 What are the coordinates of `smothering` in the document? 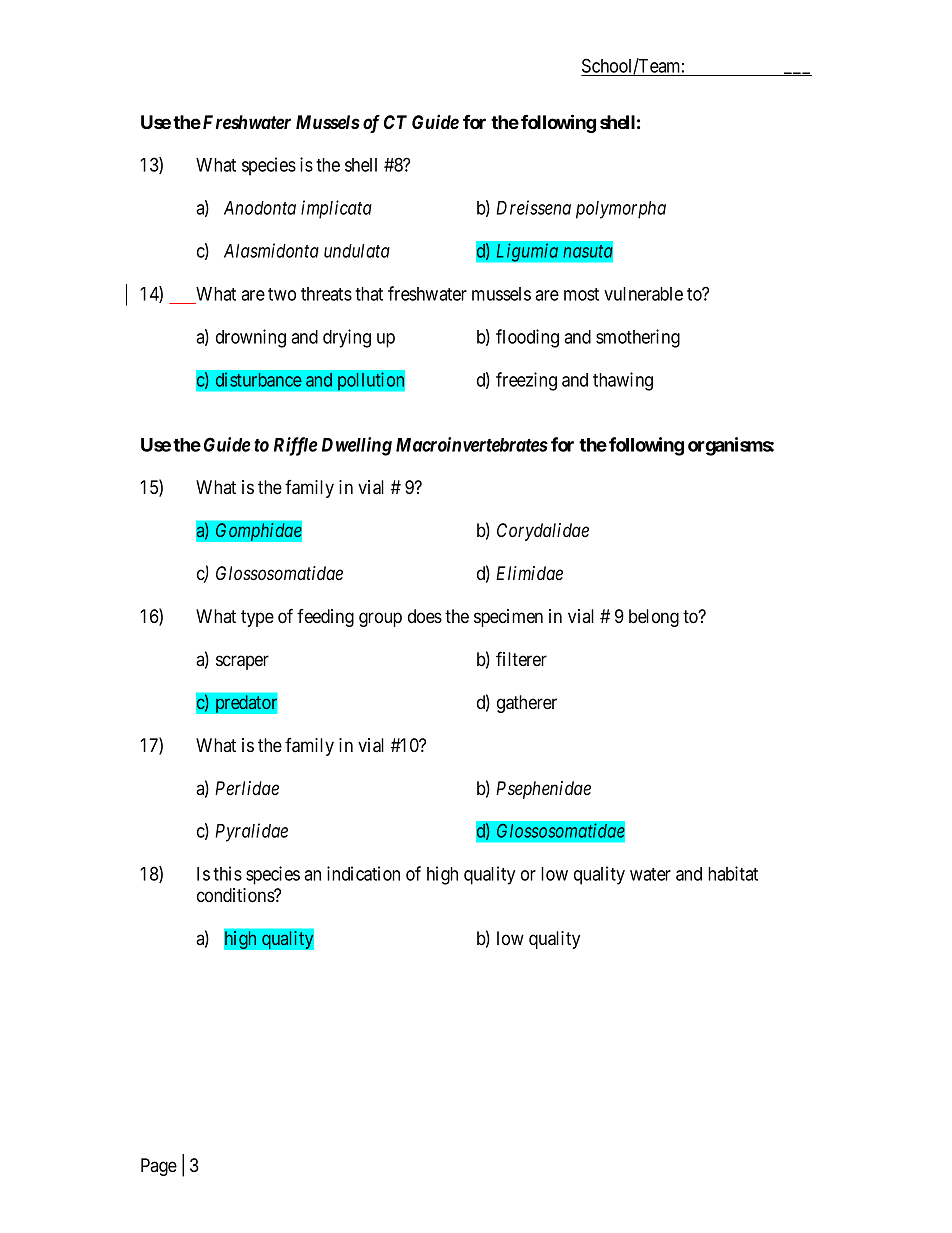 It's located at (638, 338).
